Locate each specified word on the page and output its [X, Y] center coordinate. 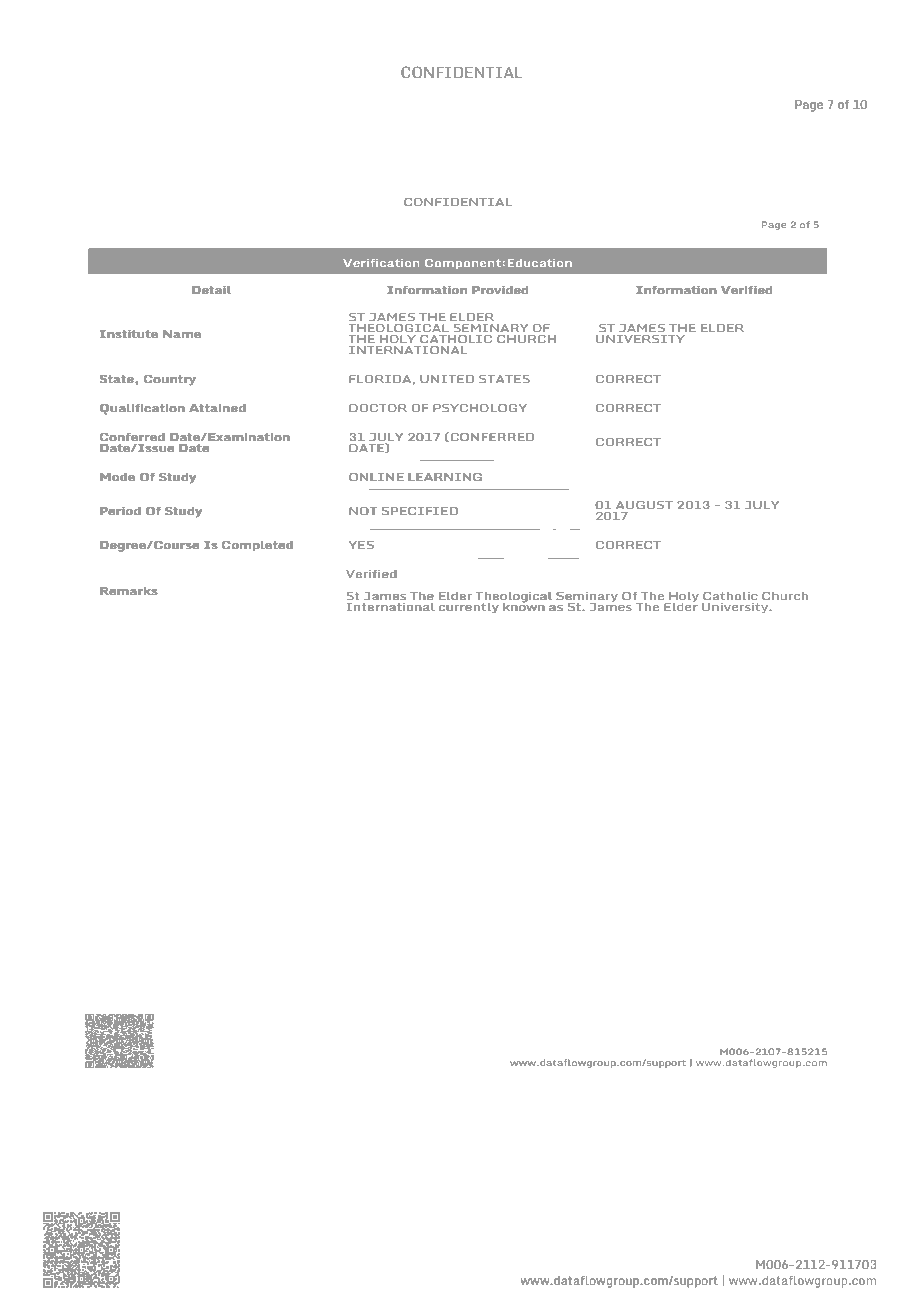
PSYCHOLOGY [480, 408]
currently [469, 608]
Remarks [128, 591]
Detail [211, 290]
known [523, 606]
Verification [381, 263]
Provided [500, 290]
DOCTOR [378, 408]
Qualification [142, 409]
